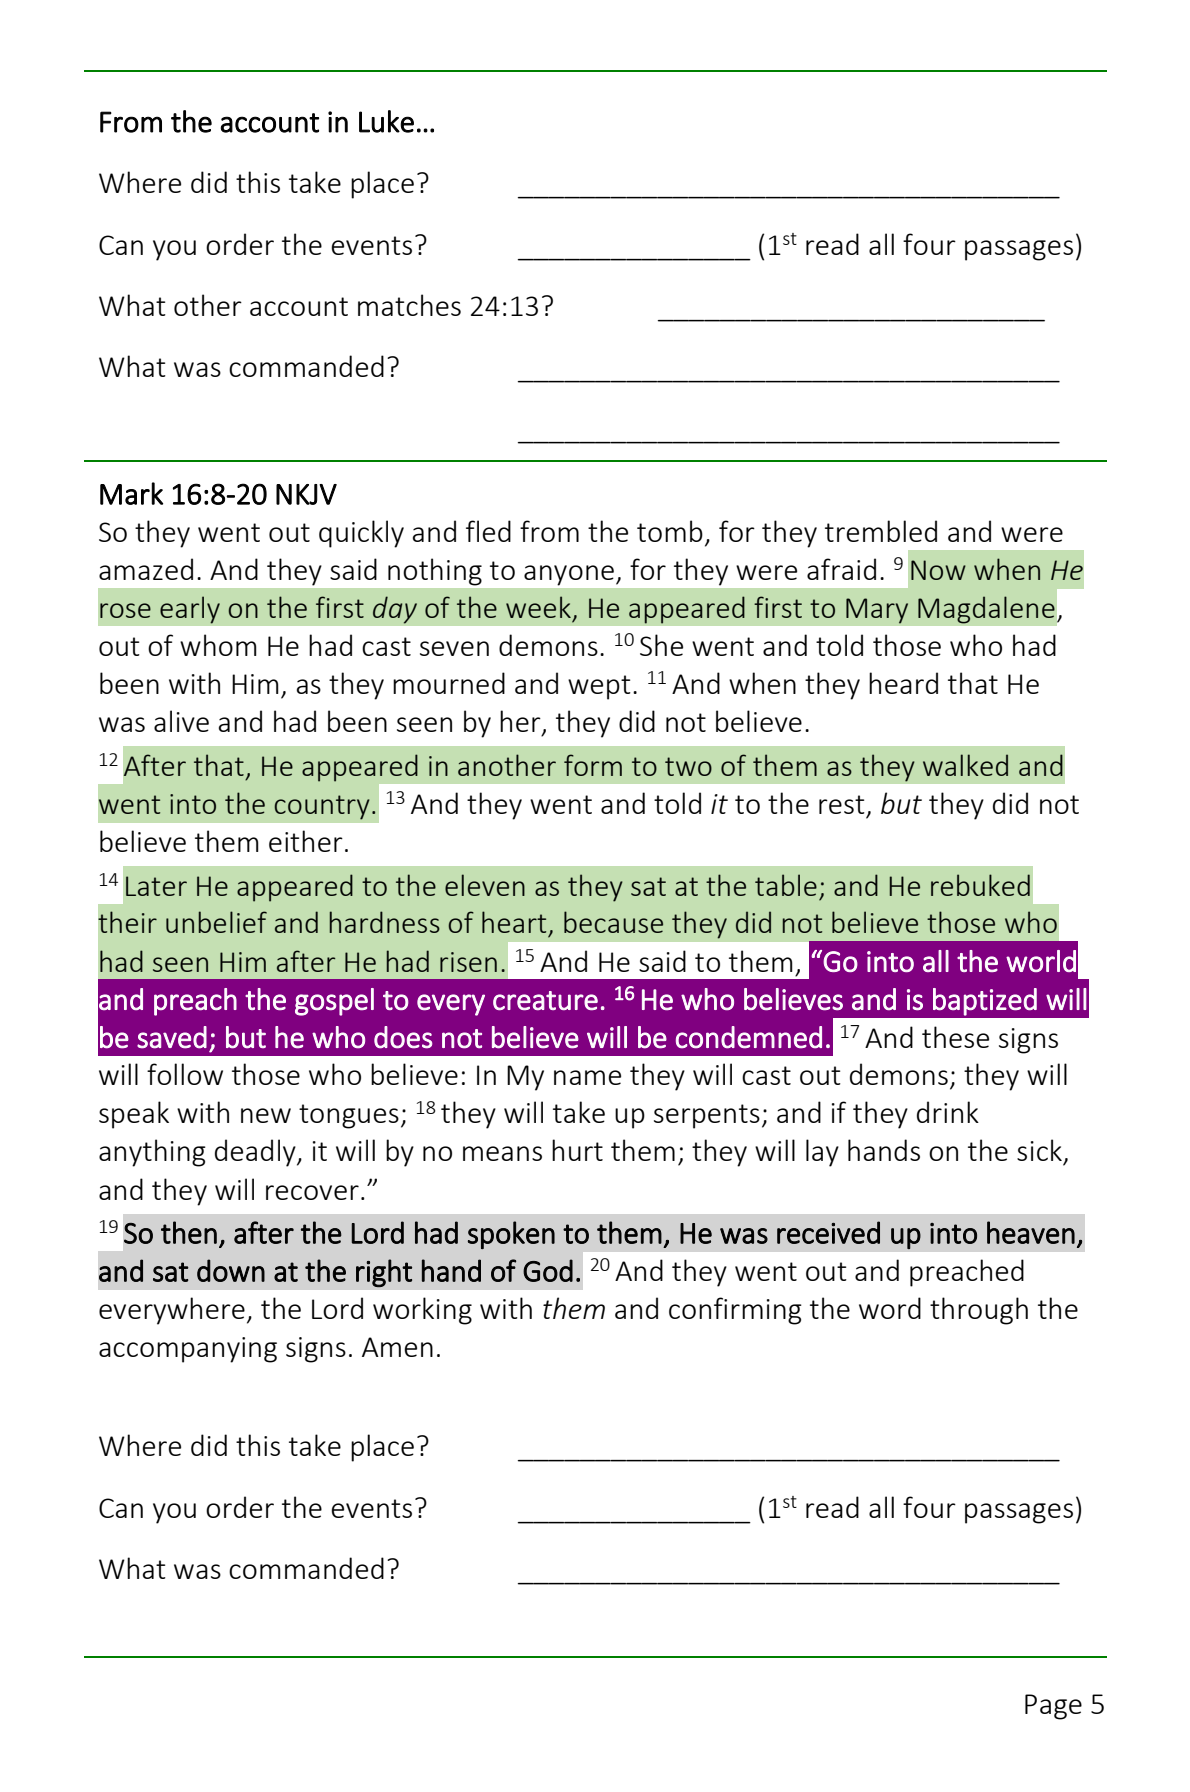 The image size is (1190, 1792). Describe the element at coordinates (613, 922) in the page. I see `because` at that location.
